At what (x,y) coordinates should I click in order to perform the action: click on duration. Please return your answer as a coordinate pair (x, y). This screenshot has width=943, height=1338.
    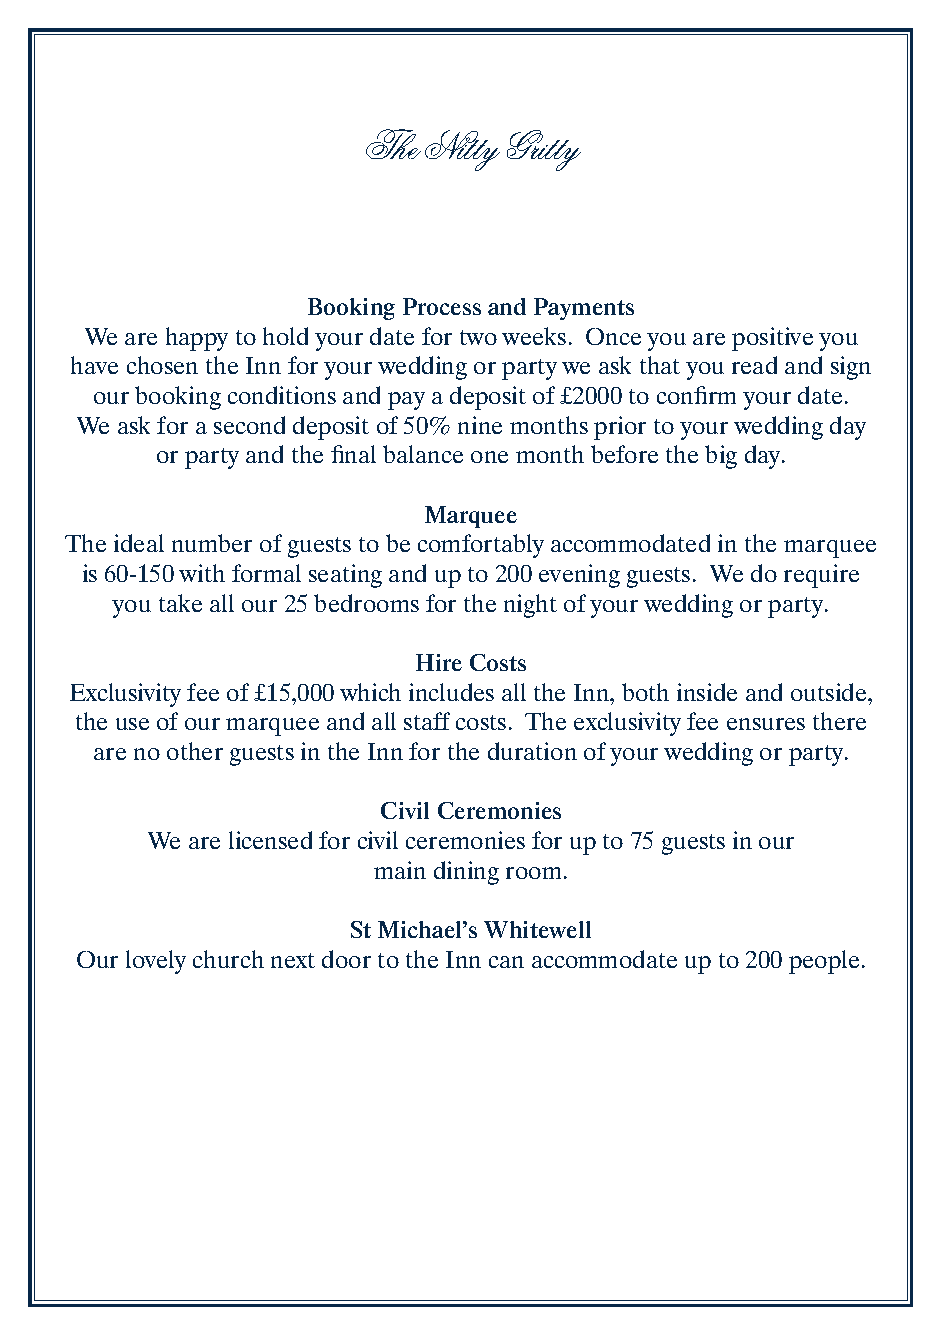
    Looking at the image, I should click on (532, 751).
